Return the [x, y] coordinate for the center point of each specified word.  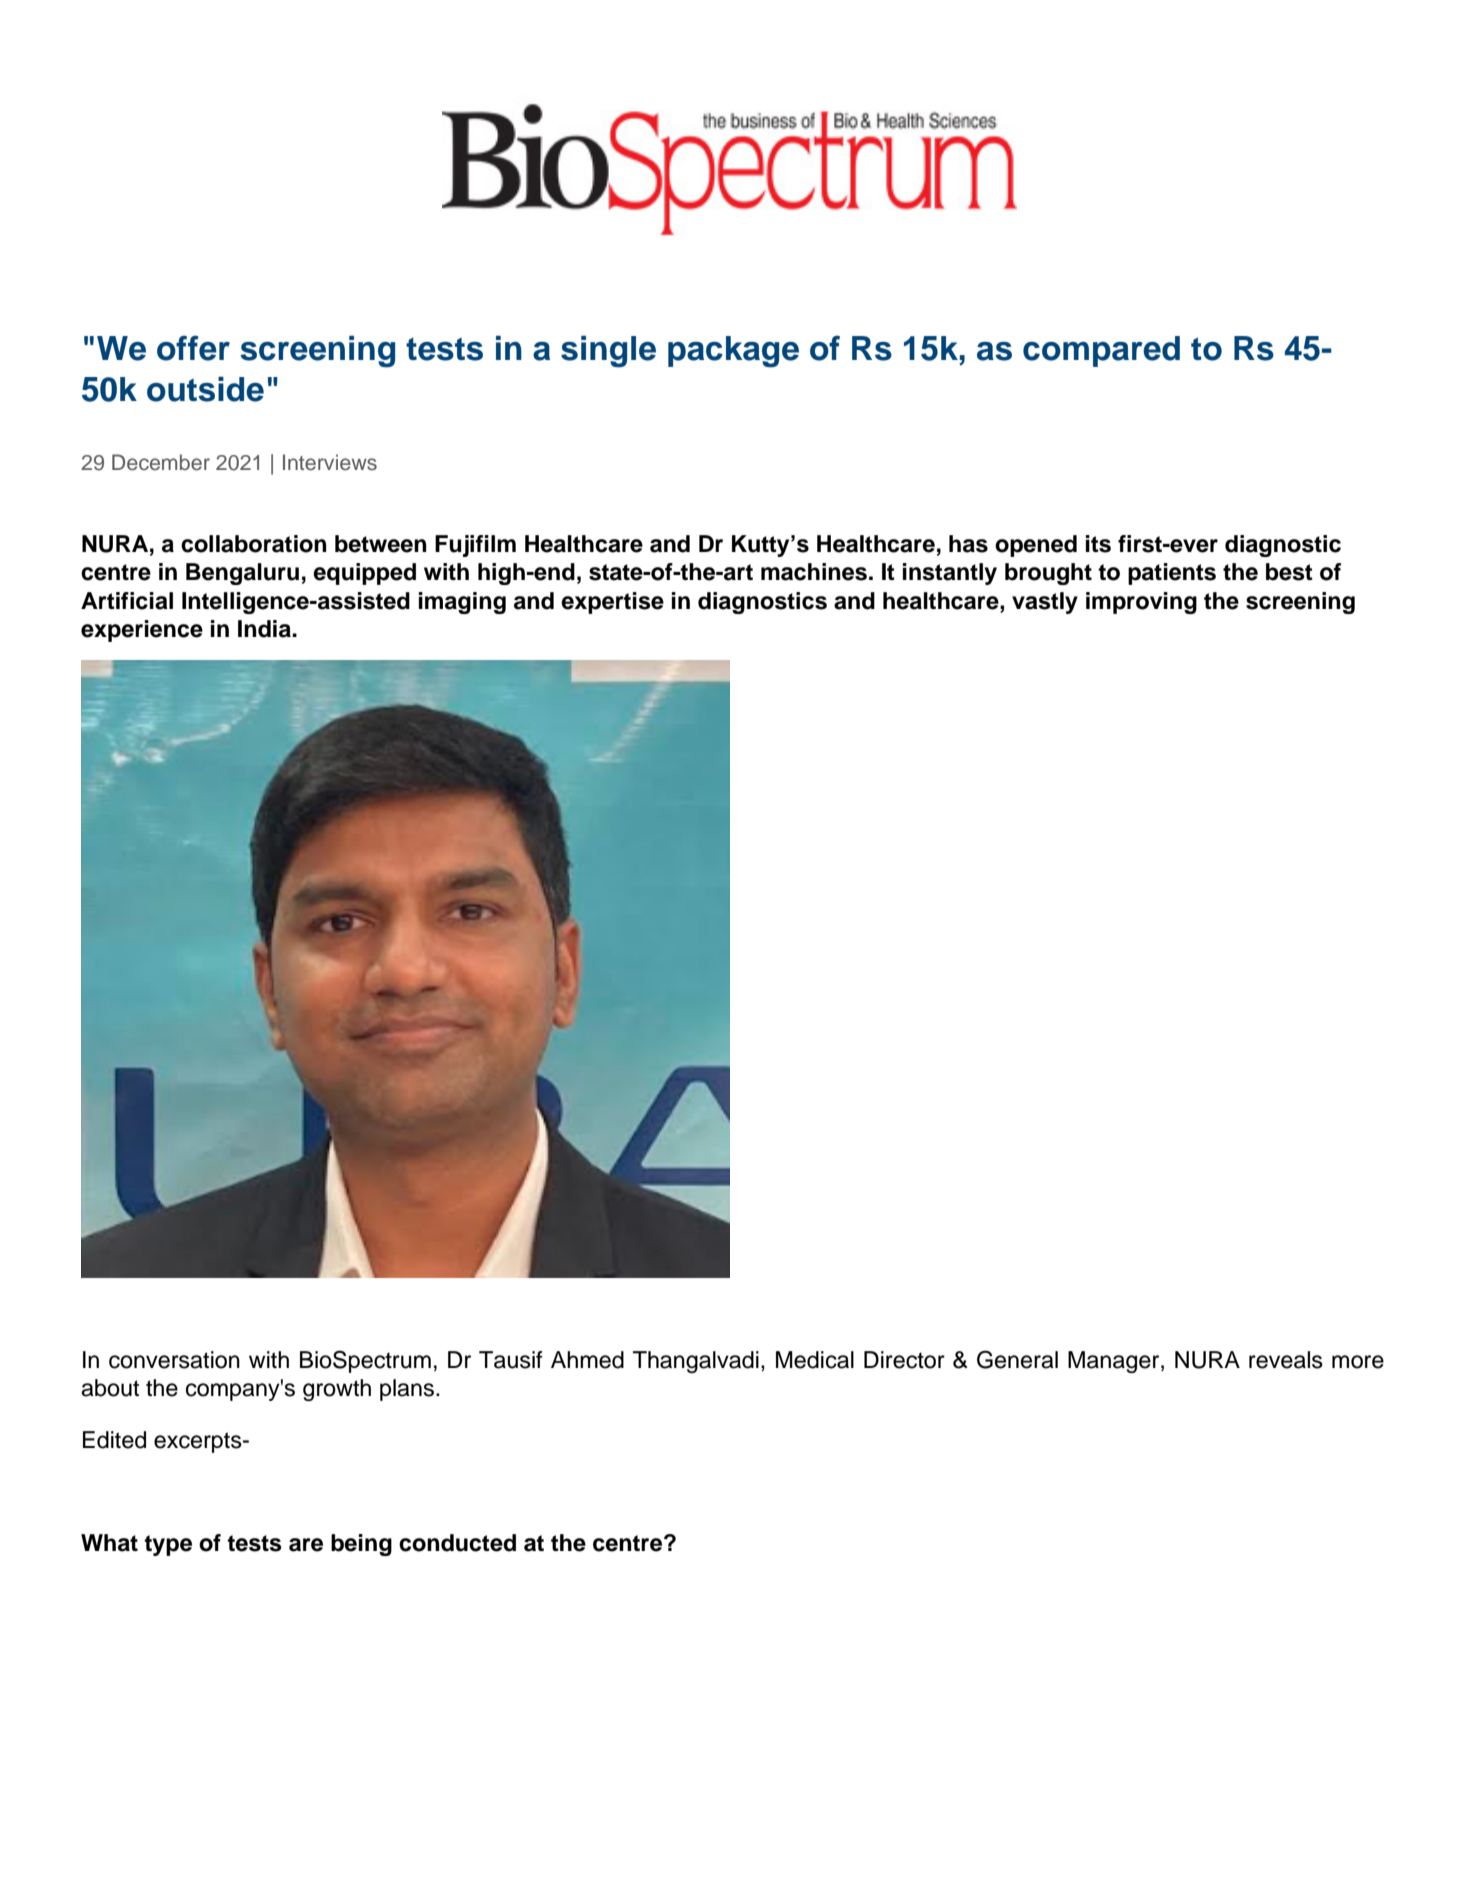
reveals [1286, 1360]
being [361, 1545]
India [265, 629]
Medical [815, 1360]
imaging [462, 603]
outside [205, 389]
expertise [612, 603]
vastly [1045, 603]
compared [1101, 351]
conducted [457, 1543]
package [733, 352]
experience [142, 631]
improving [1141, 603]
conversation [174, 1360]
